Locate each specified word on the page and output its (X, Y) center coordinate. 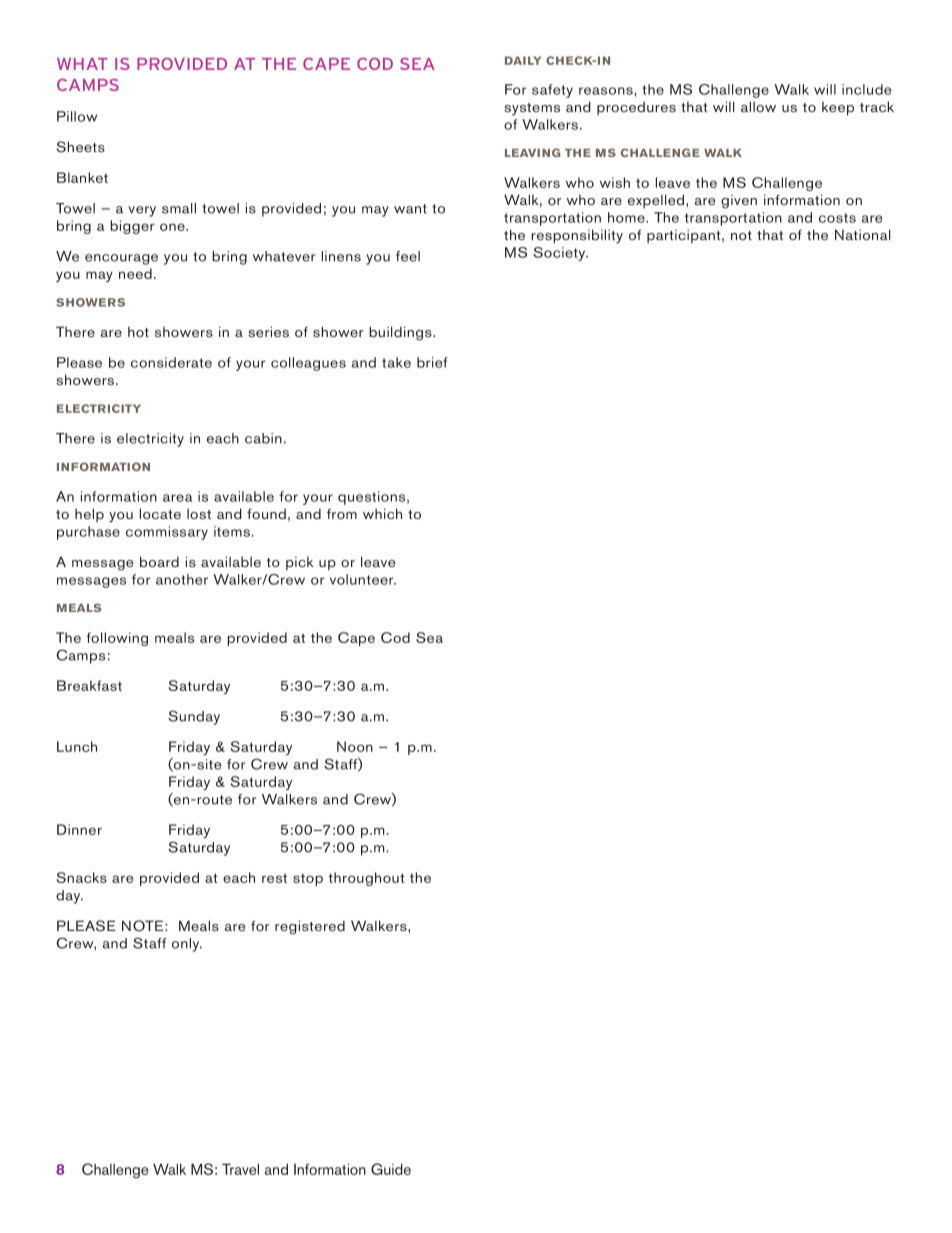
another (182, 579)
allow (758, 106)
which (382, 513)
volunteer (363, 579)
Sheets (80, 147)
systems (532, 109)
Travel (240, 1169)
